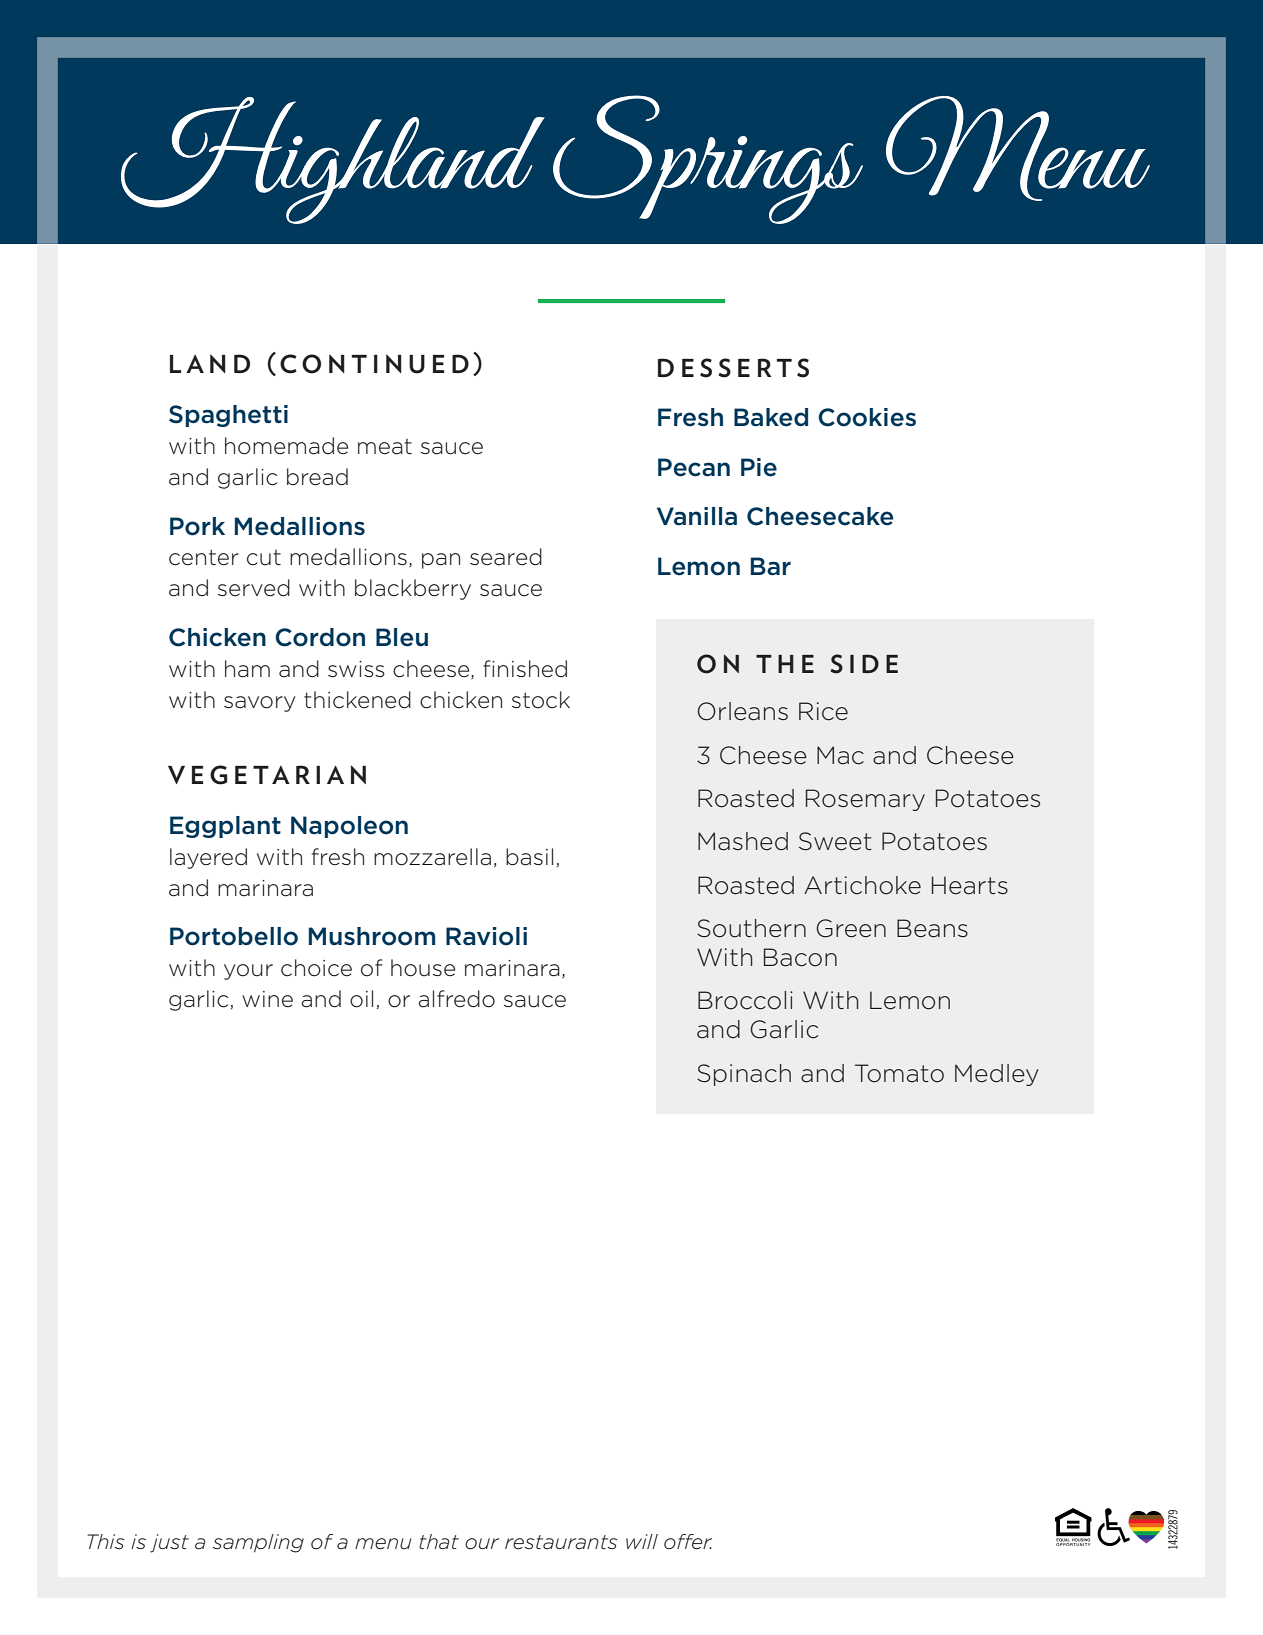  I want to click on stock, so click(541, 700).
